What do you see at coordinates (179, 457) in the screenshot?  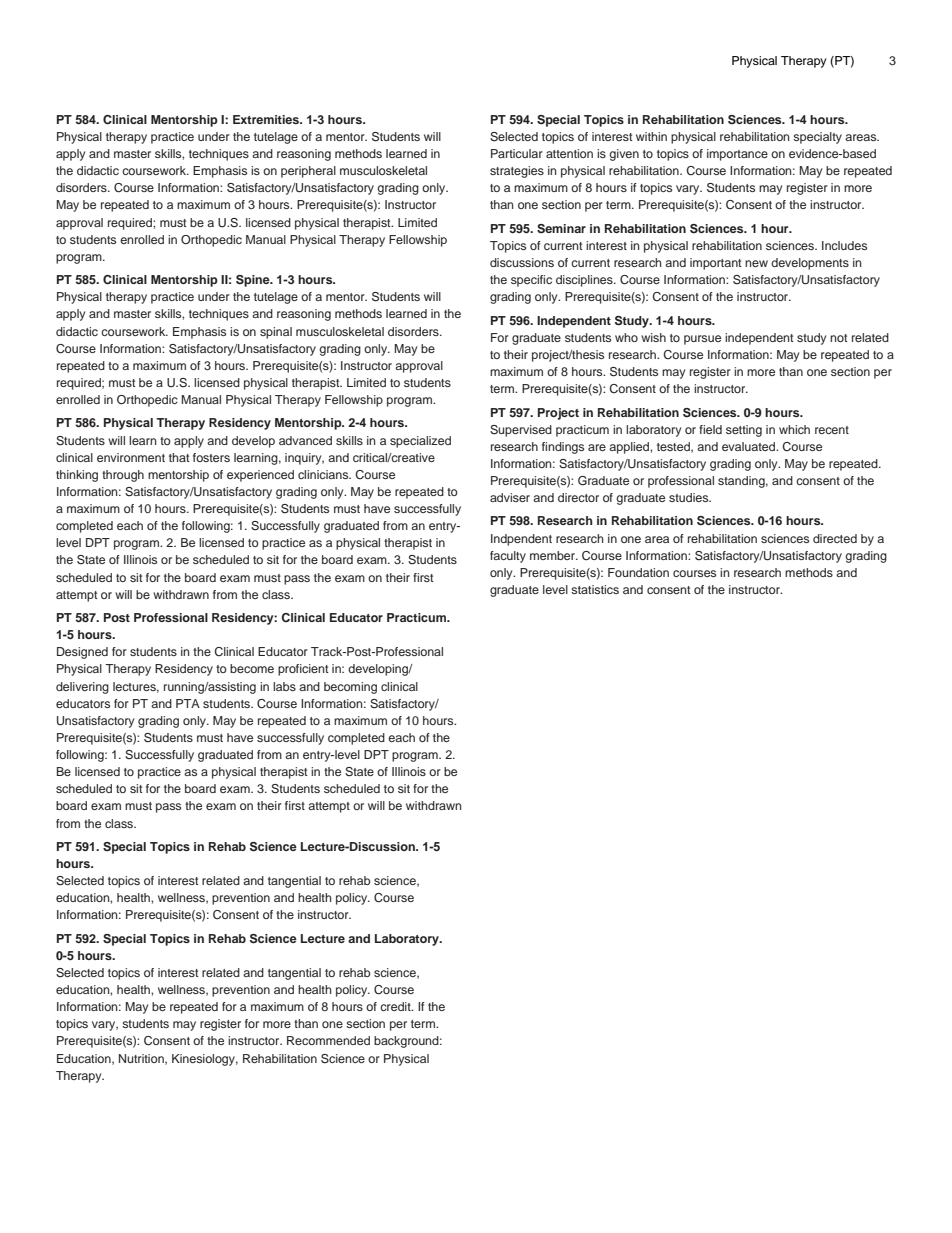 I see `that` at bounding box center [179, 457].
